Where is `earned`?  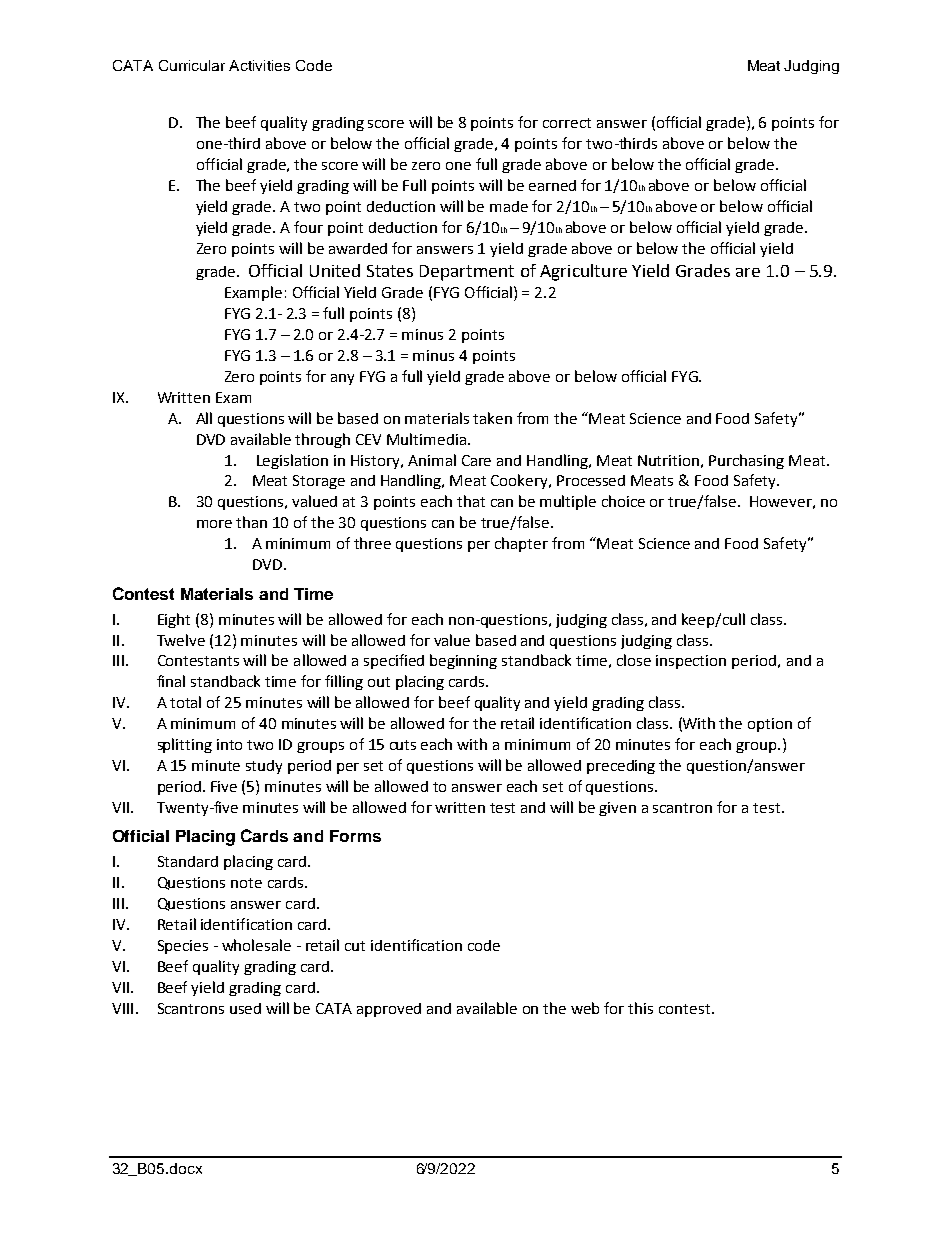 earned is located at coordinates (552, 185).
